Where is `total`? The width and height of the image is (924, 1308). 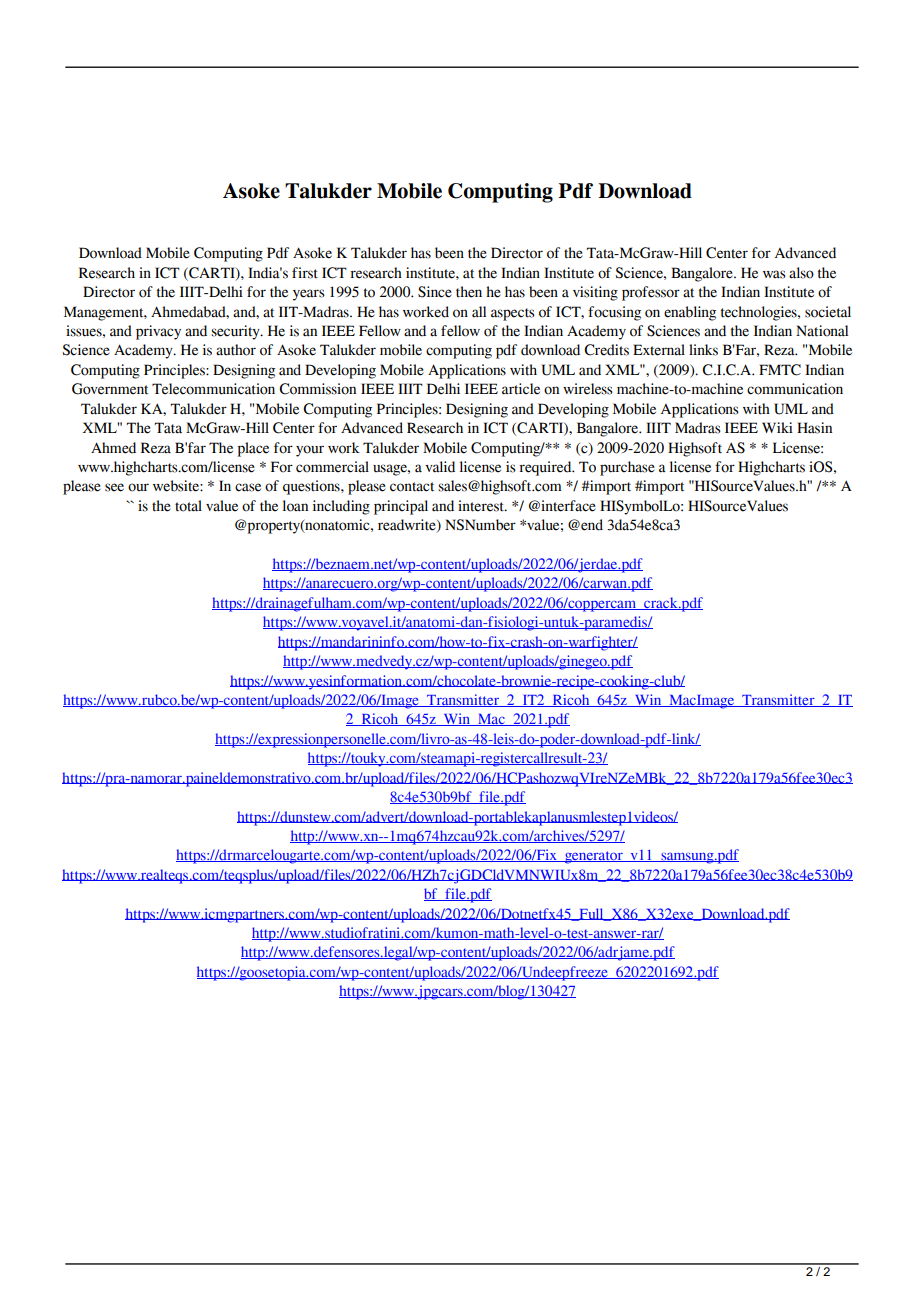 total is located at coordinates (188, 506).
